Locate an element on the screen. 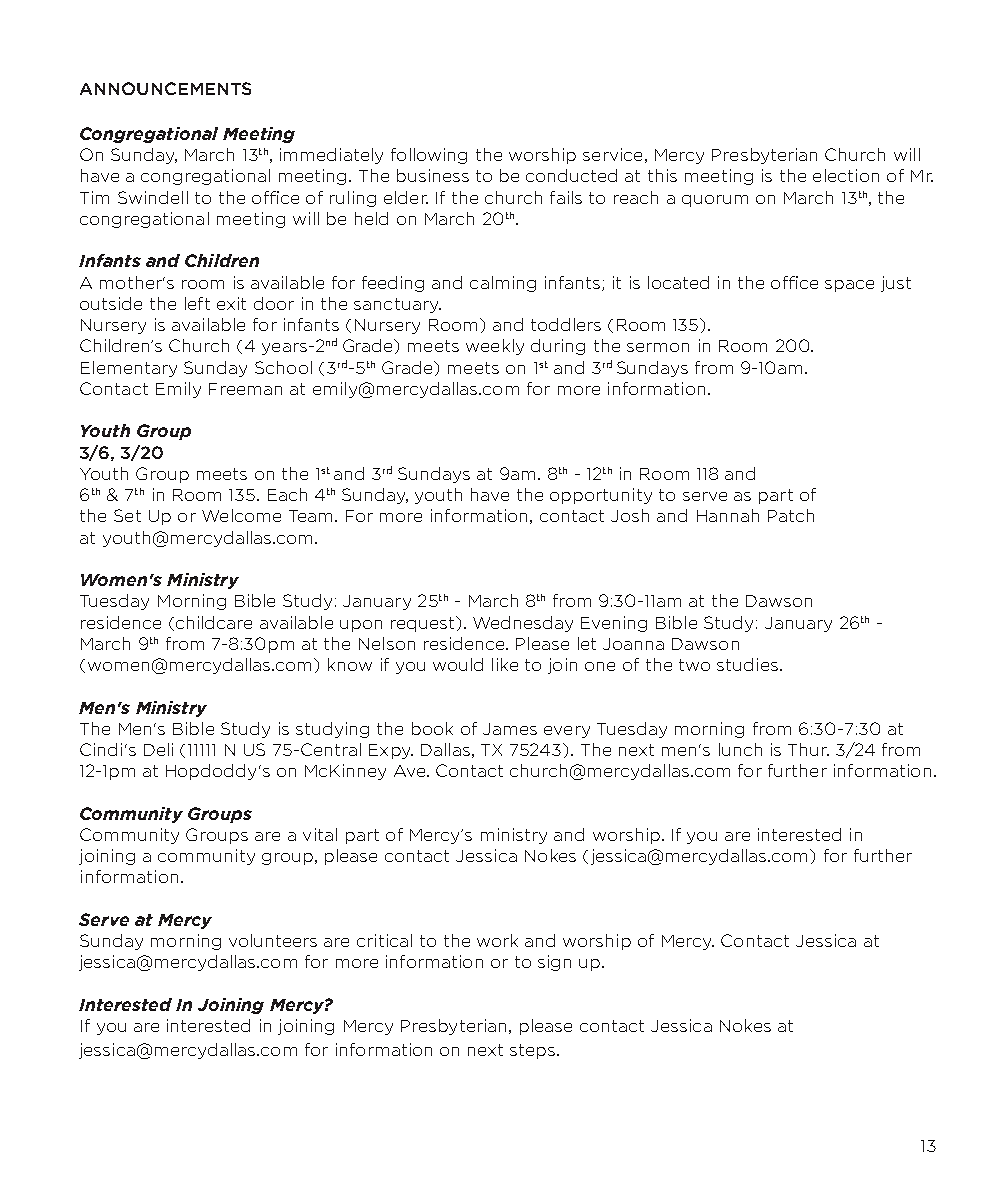 The width and height of the screenshot is (991, 1204). steps is located at coordinates (534, 1051).
